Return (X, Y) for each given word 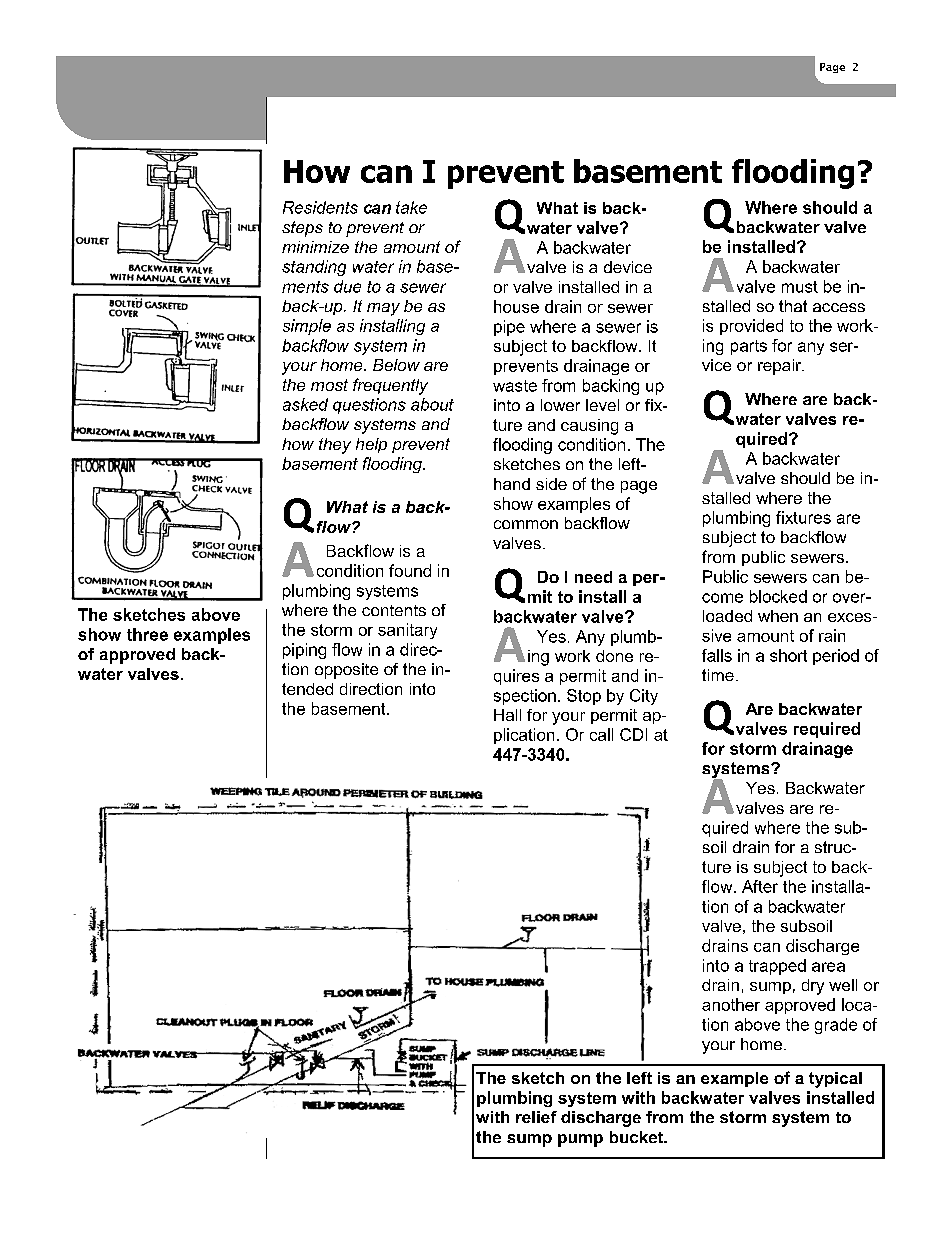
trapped (777, 967)
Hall (507, 715)
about (432, 404)
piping (304, 651)
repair (781, 367)
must (800, 287)
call (601, 734)
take (411, 207)
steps (302, 229)
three (147, 634)
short (788, 655)
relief (536, 1117)
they (335, 446)
